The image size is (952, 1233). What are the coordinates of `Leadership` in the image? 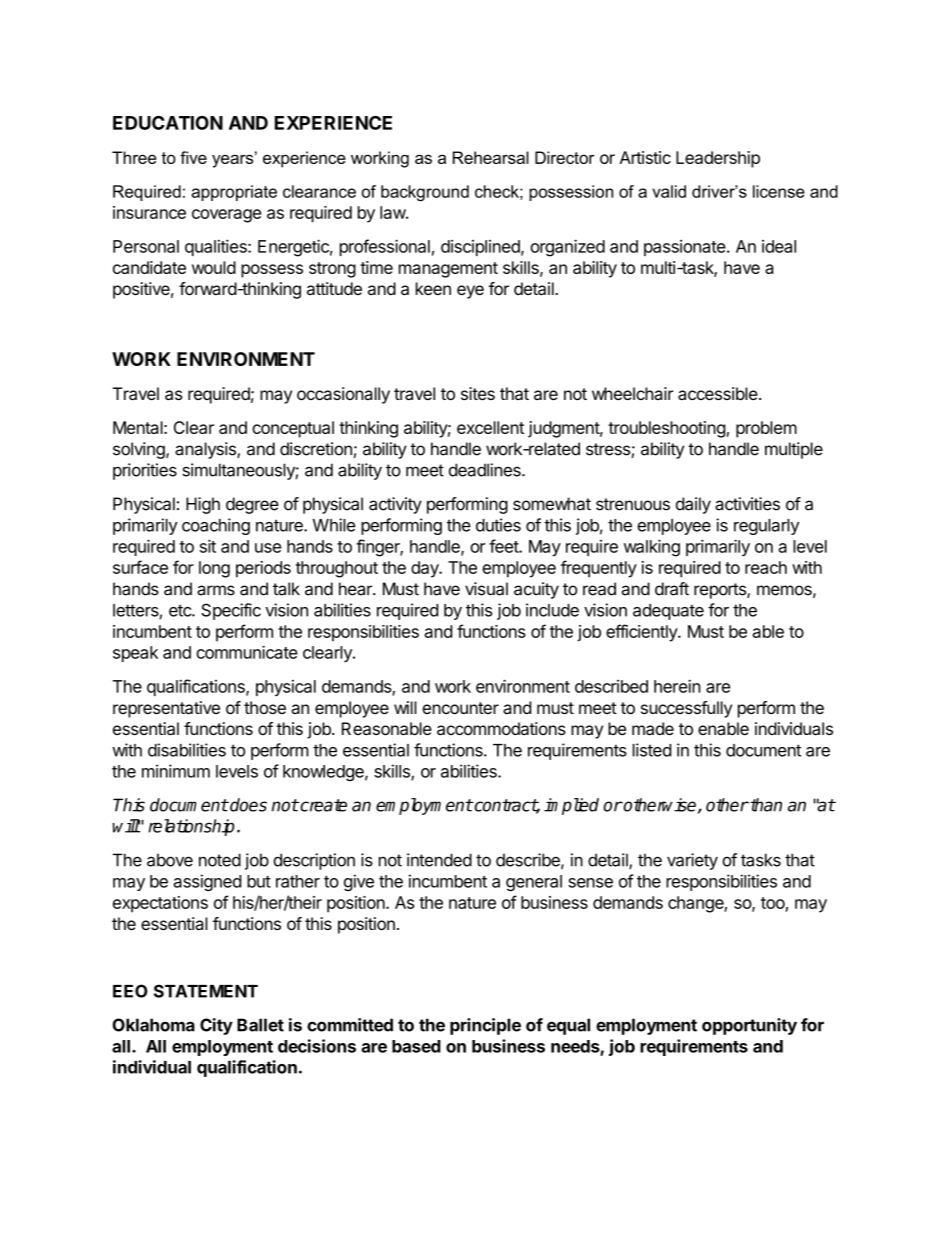 It's located at (718, 159).
